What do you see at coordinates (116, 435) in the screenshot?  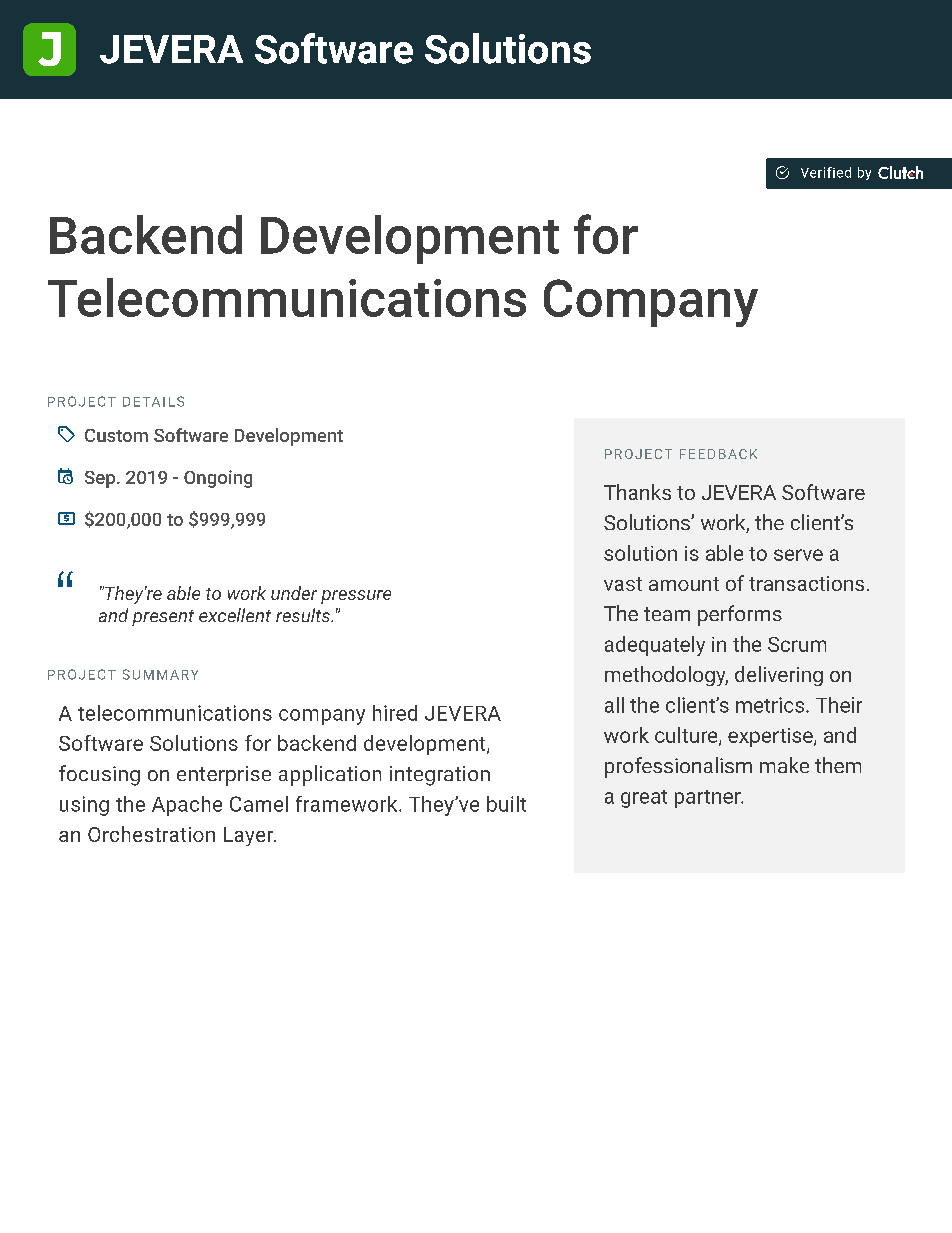 I see `Custom` at bounding box center [116, 435].
